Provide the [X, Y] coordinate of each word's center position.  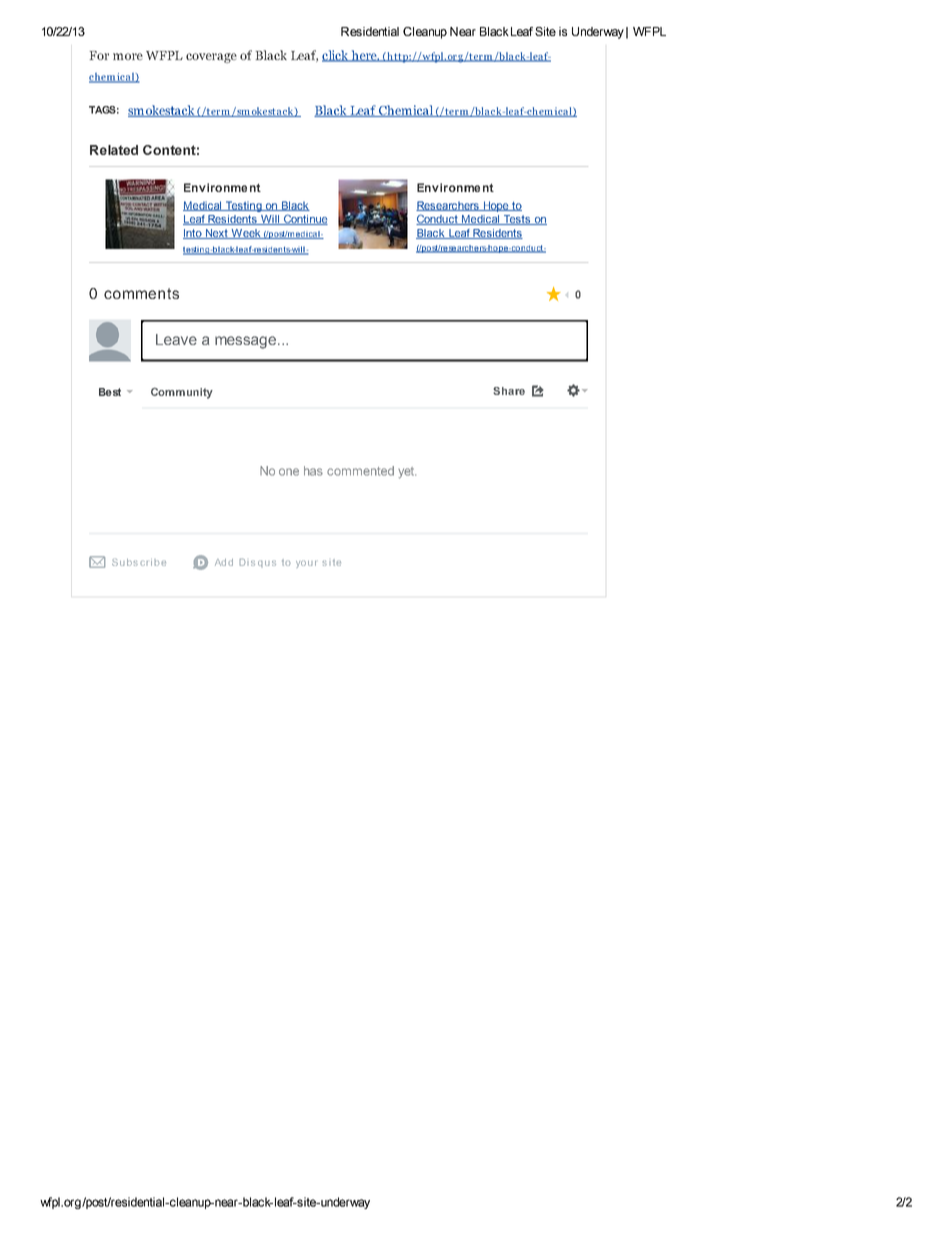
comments [141, 293]
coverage [211, 58]
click [336, 56]
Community [182, 393]
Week [246, 234]
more [128, 56]
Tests [517, 220]
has [313, 471]
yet [407, 473]
